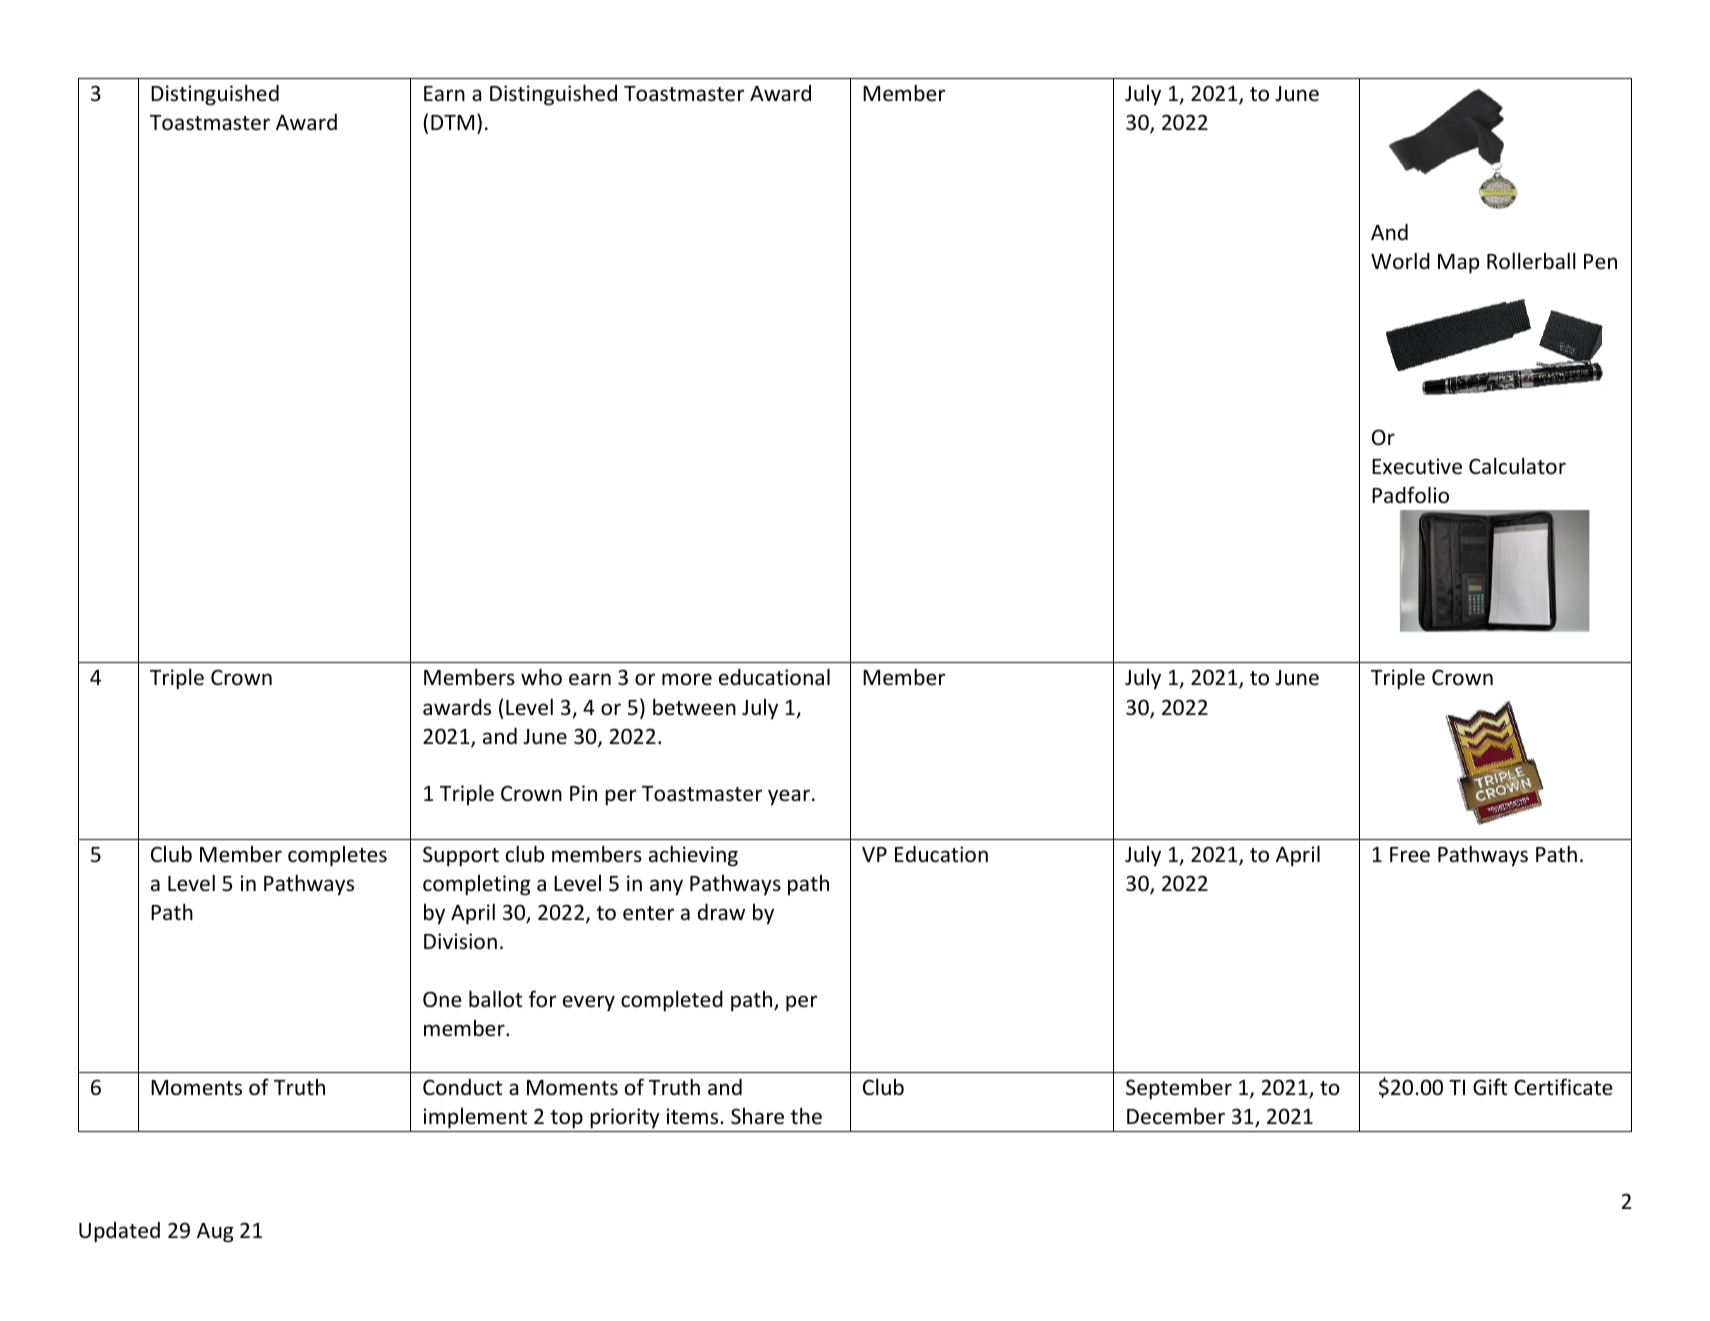 The width and height of the screenshot is (1710, 1321). I want to click on between, so click(694, 707).
